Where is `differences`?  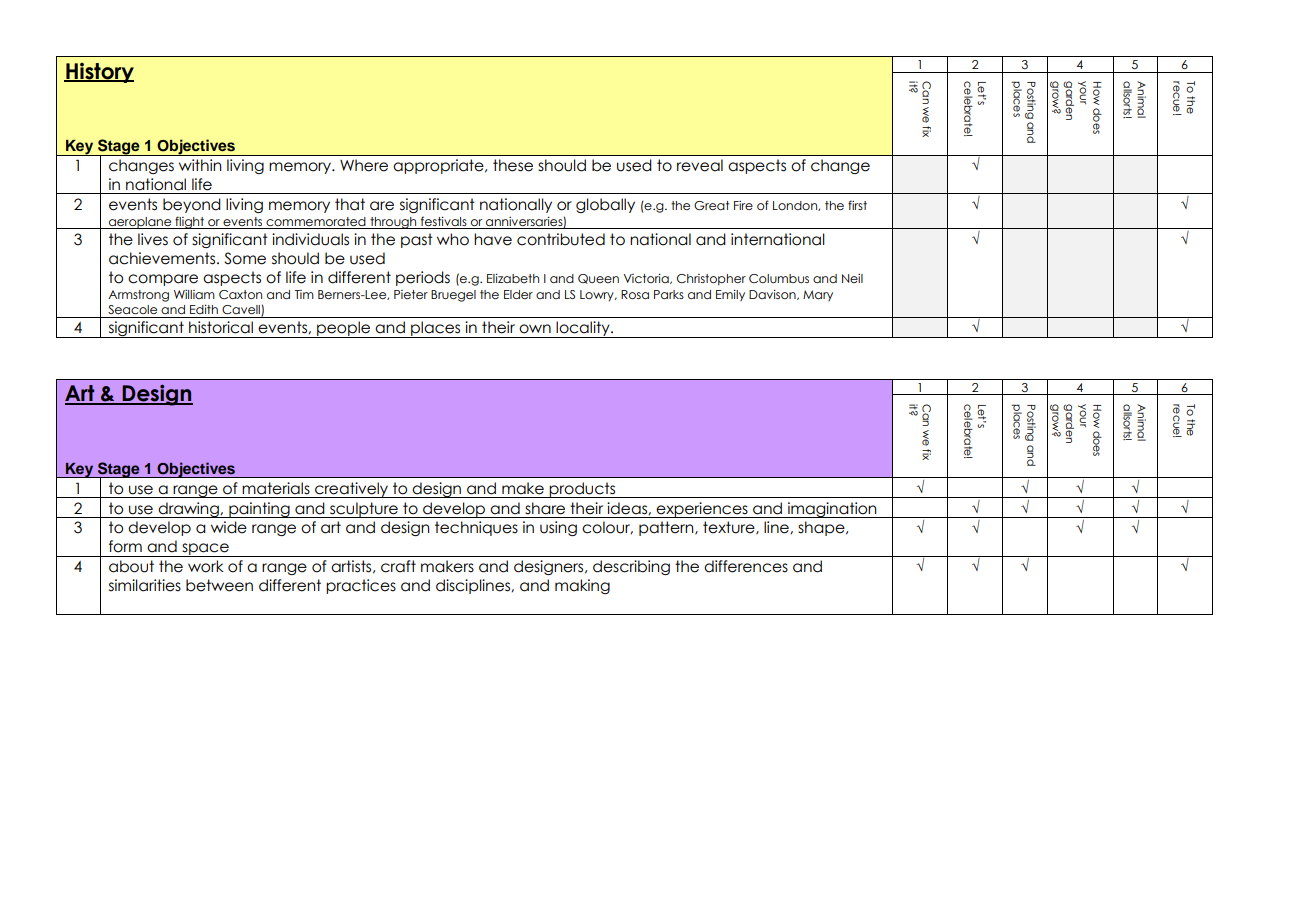 differences is located at coordinates (746, 566).
